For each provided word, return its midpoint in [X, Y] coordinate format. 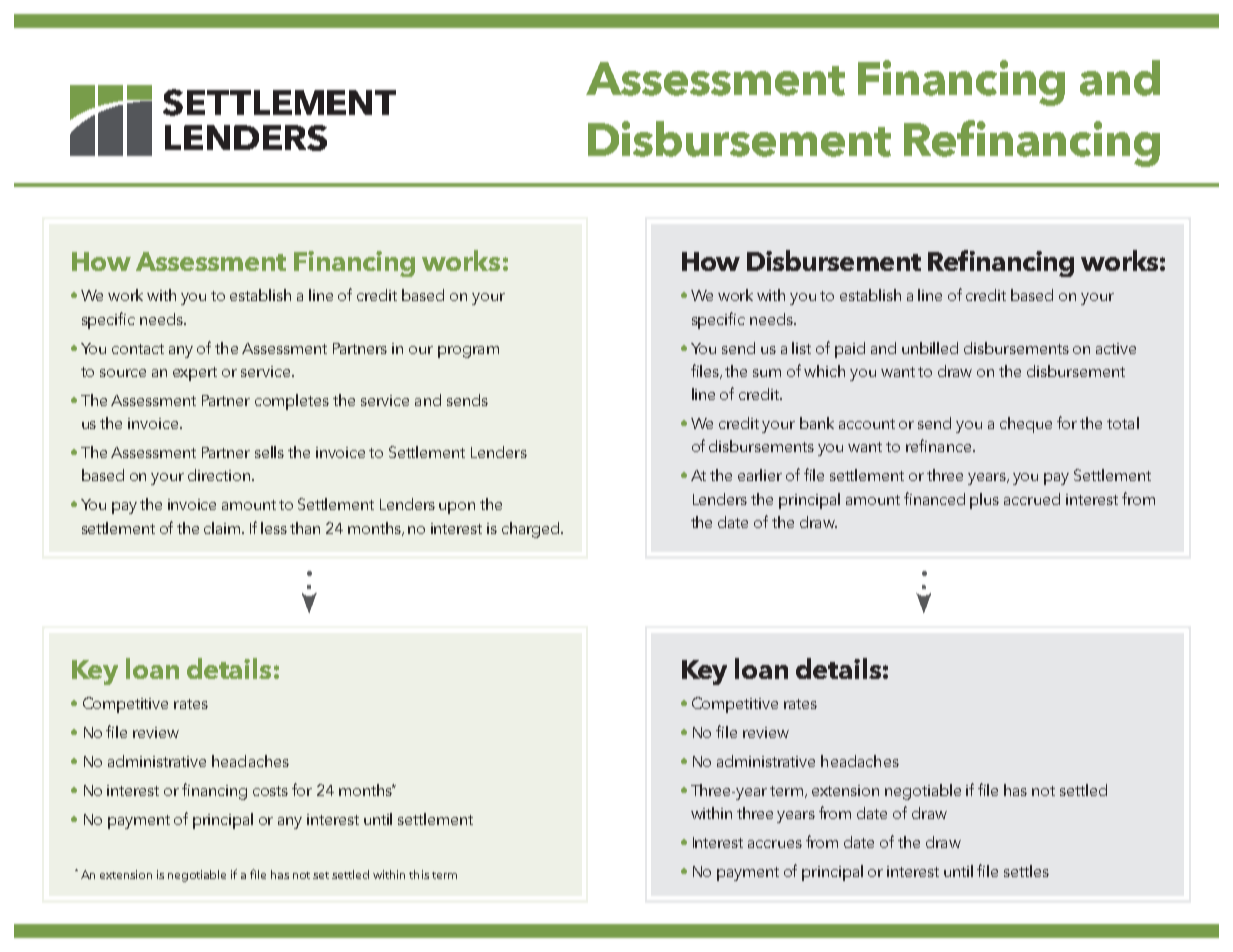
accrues [775, 844]
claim [223, 528]
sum [767, 373]
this [419, 874]
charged [530, 530]
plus [984, 501]
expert [195, 374]
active [1116, 348]
